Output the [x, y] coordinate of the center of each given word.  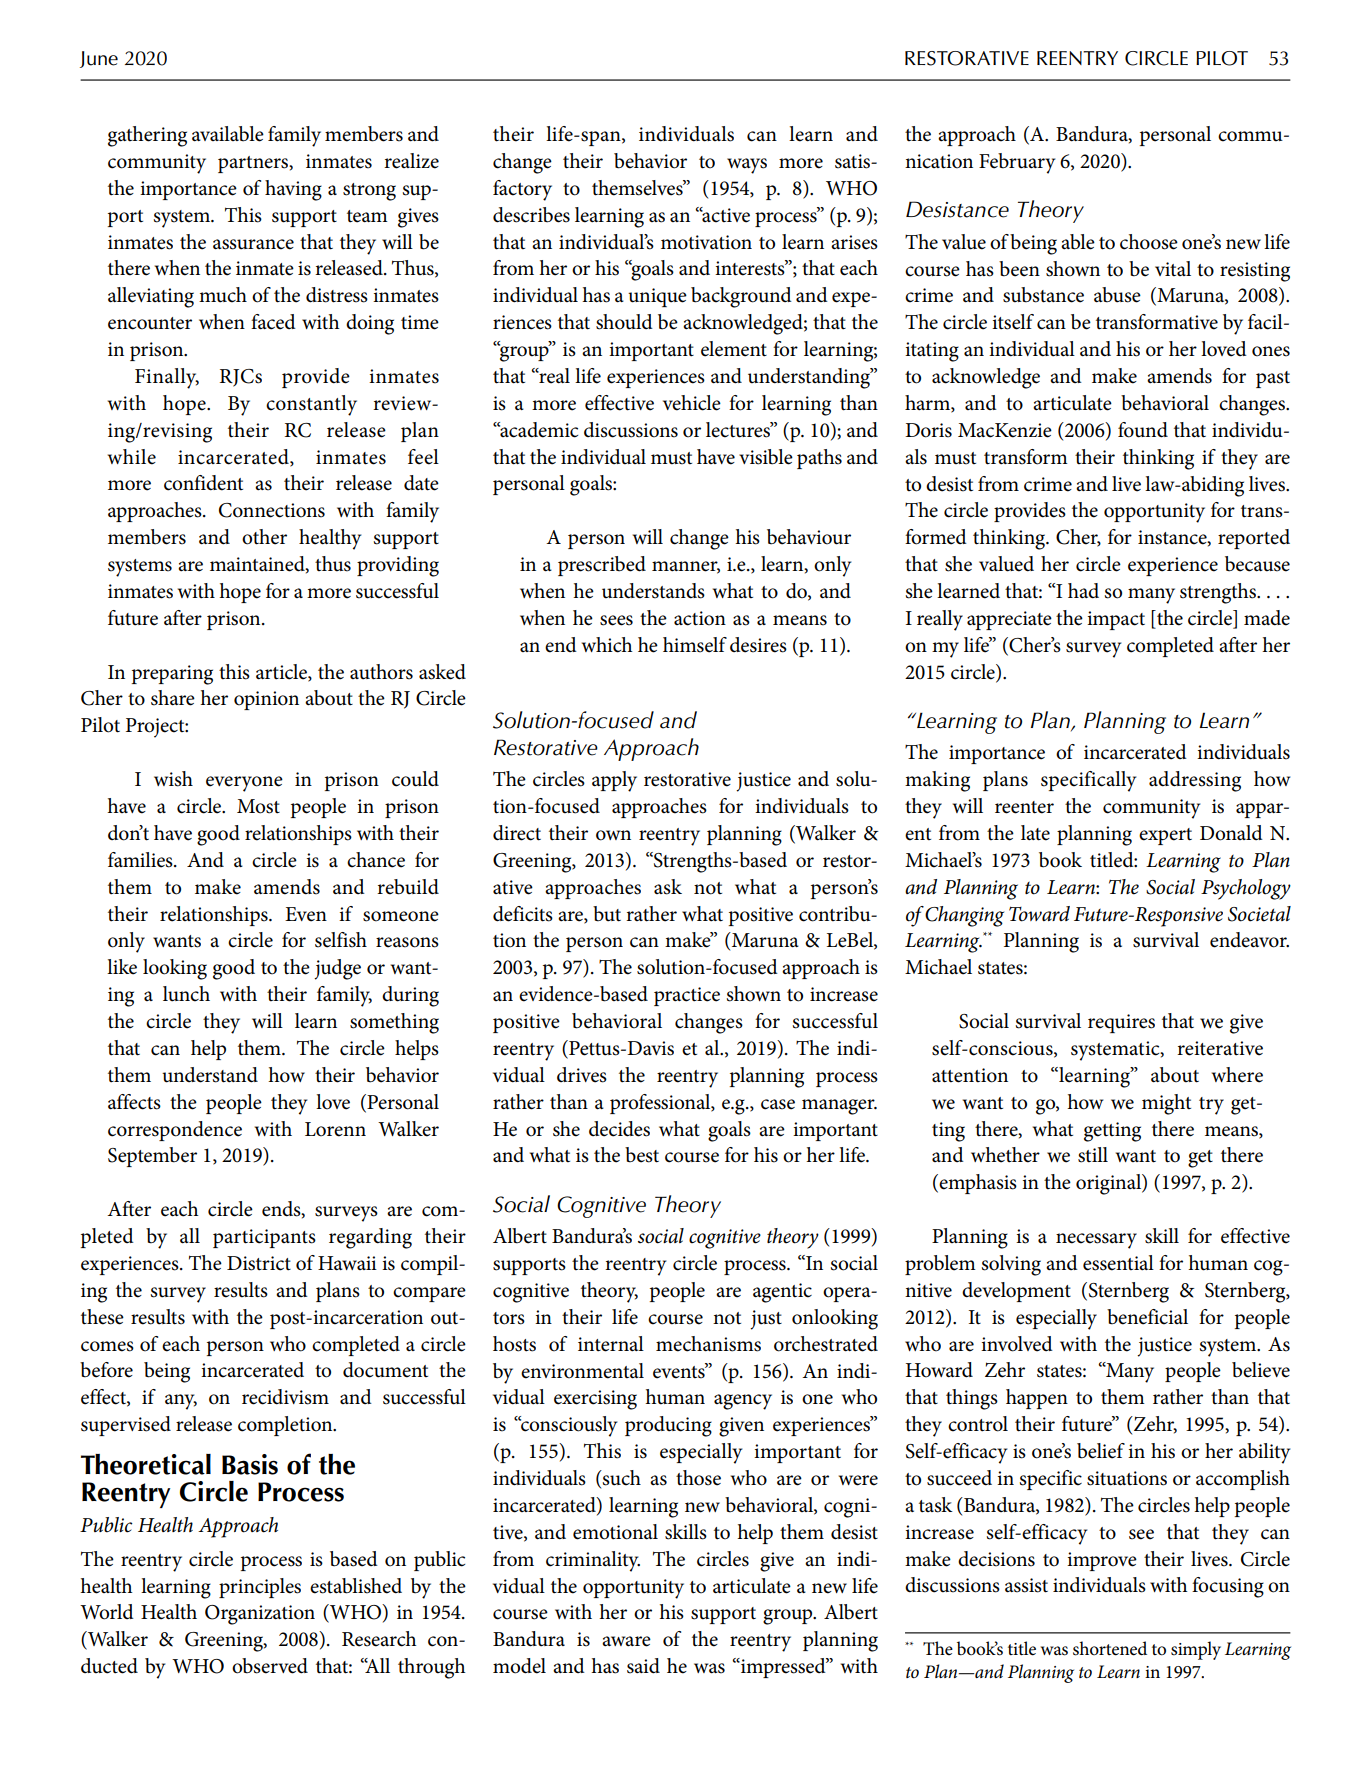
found [1143, 430]
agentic [782, 1293]
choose [1149, 242]
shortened [1110, 1648]
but [607, 914]
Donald [1231, 833]
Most [258, 806]
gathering [147, 136]
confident [203, 483]
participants [264, 1238]
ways [747, 166]
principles [260, 1588]
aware [626, 1641]
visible [766, 457]
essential [1118, 1263]
